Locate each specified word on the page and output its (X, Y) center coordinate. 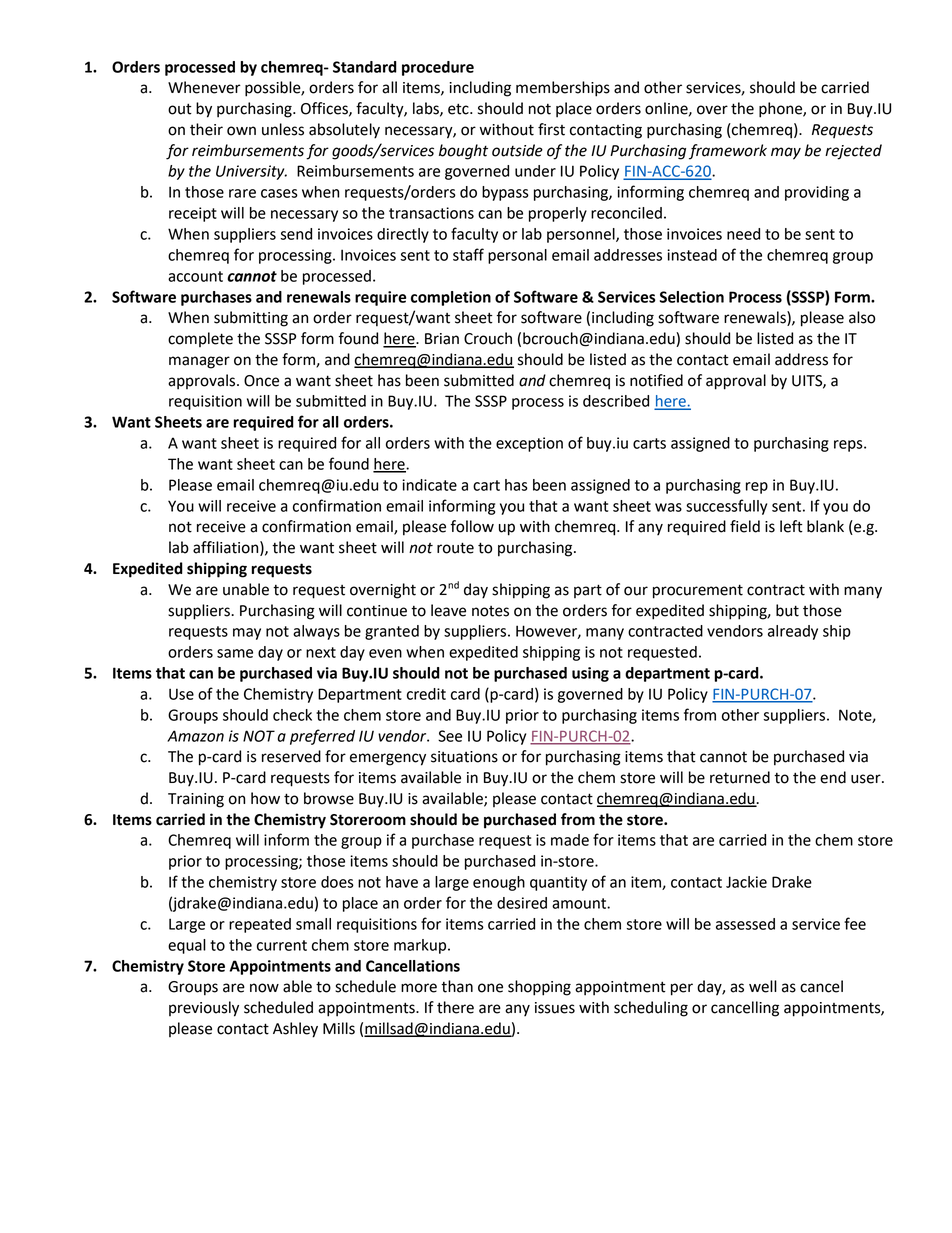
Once (261, 381)
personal (517, 256)
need (743, 234)
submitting (251, 319)
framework (728, 152)
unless (283, 129)
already (793, 632)
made (570, 840)
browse (329, 798)
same (235, 653)
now (264, 988)
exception (529, 444)
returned (740, 777)
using (590, 674)
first (551, 129)
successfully (726, 507)
